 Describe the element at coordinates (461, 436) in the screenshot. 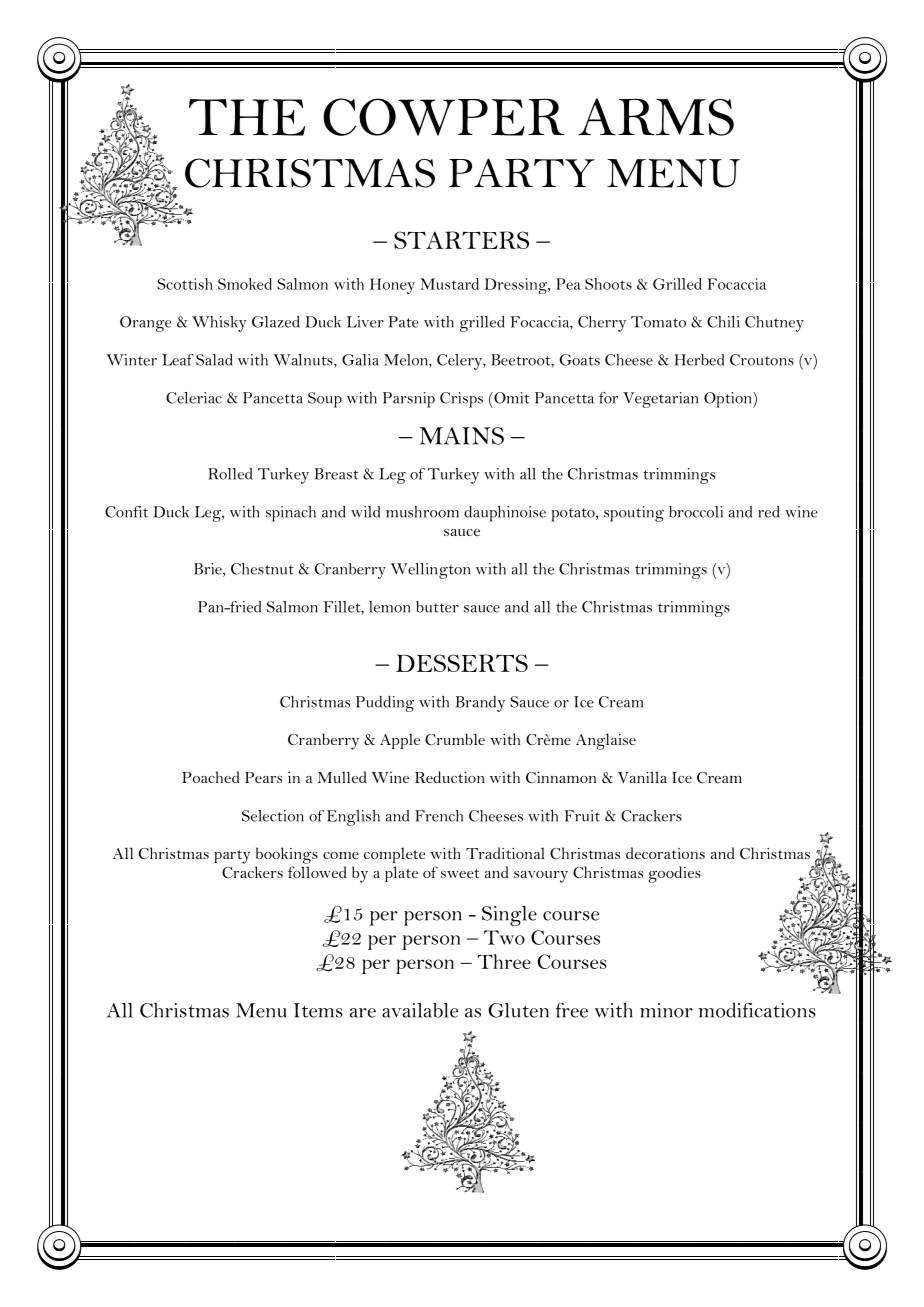

I see `MAINS` at that location.
